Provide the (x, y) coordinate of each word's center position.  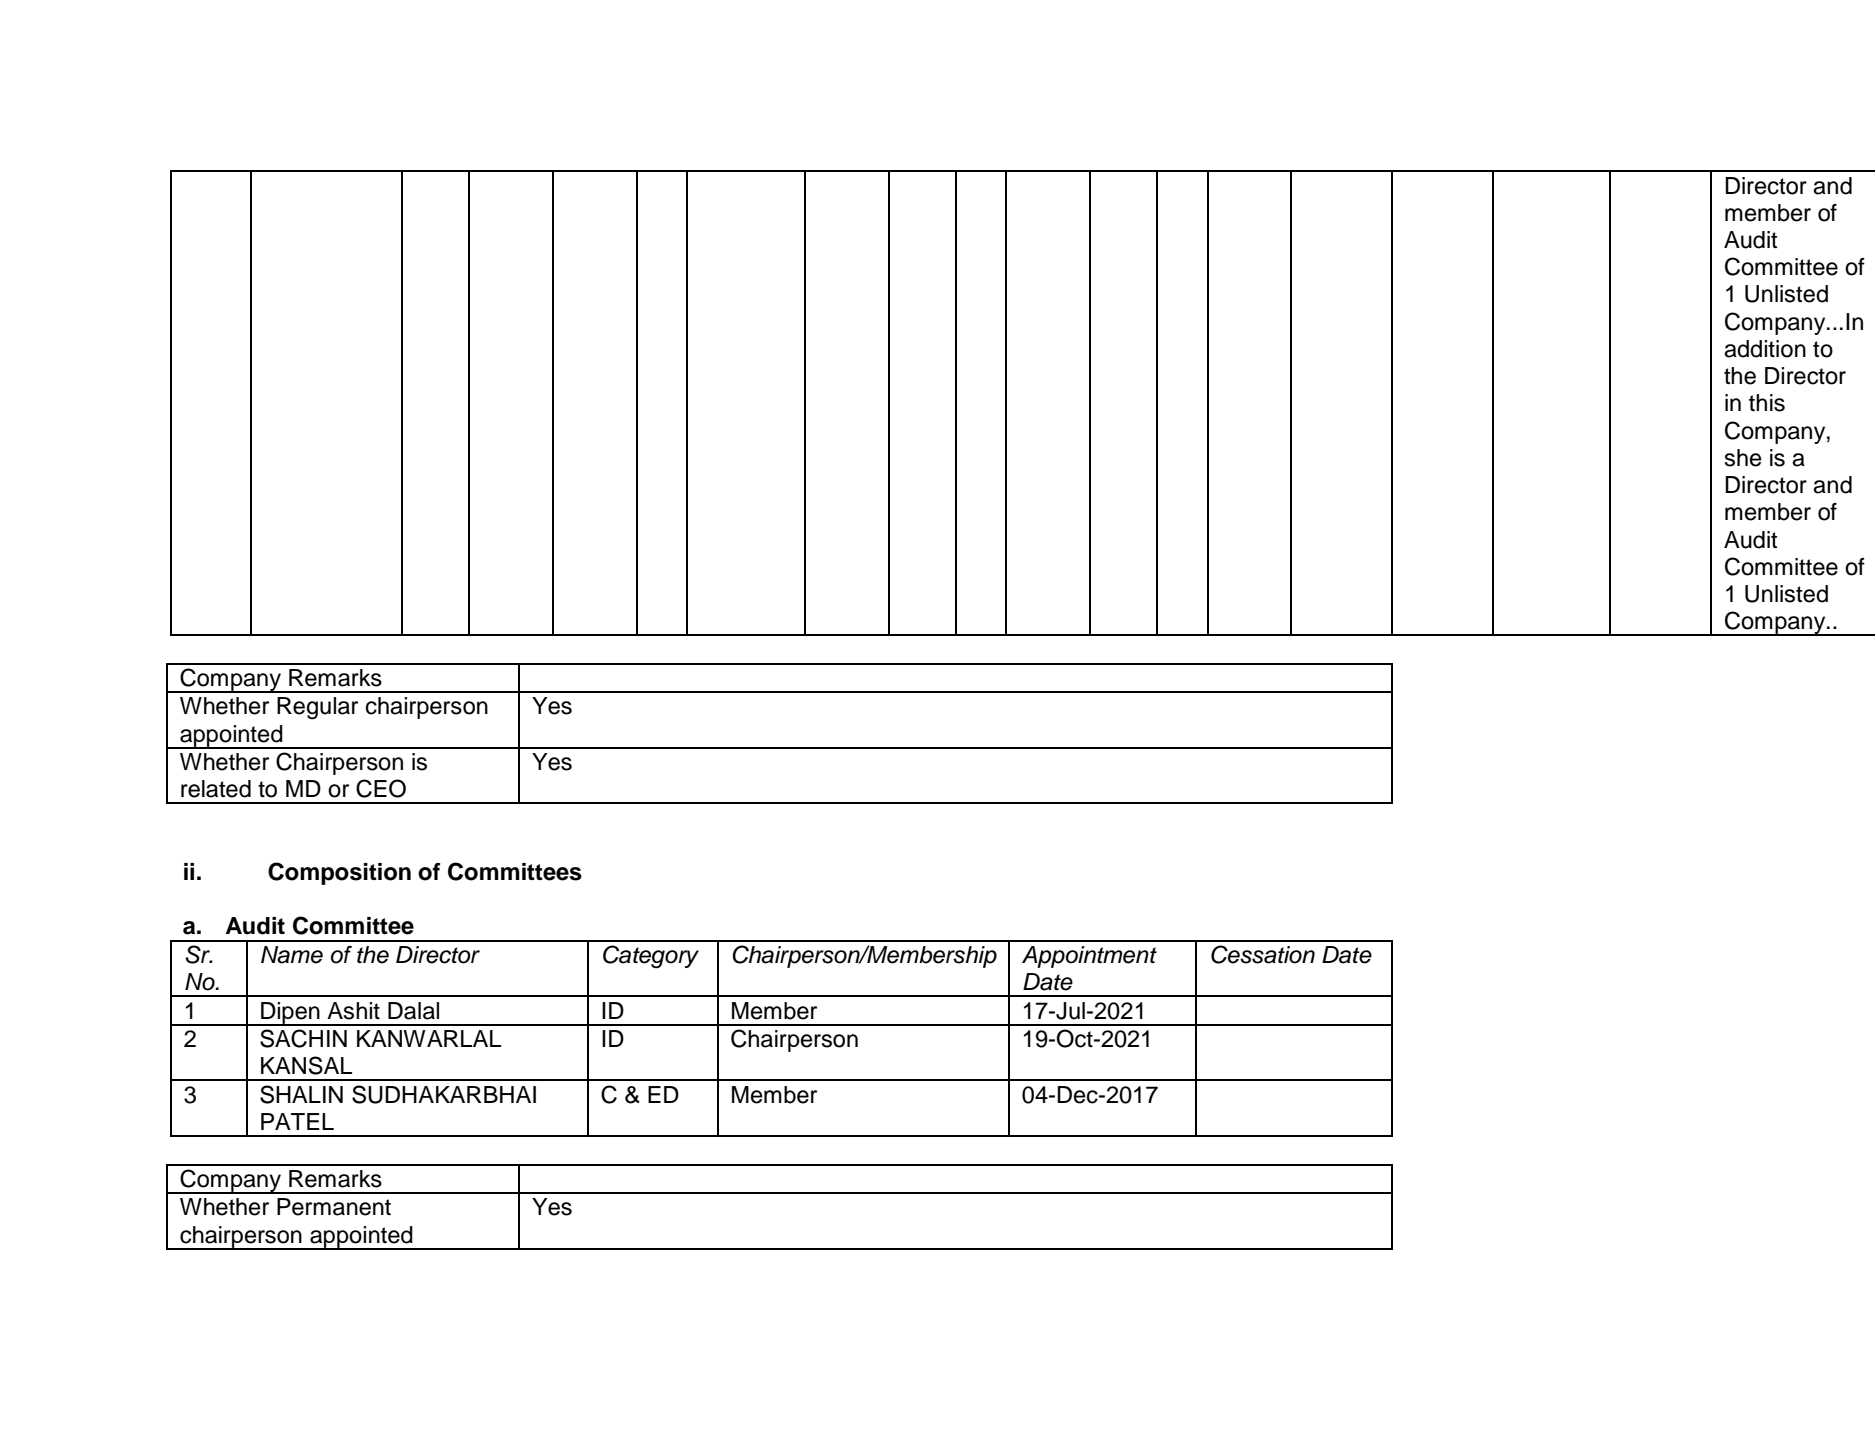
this (1767, 403)
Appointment (1089, 957)
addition (1765, 349)
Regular (317, 708)
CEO (381, 788)
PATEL (297, 1121)
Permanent (334, 1207)
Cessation (1263, 954)
